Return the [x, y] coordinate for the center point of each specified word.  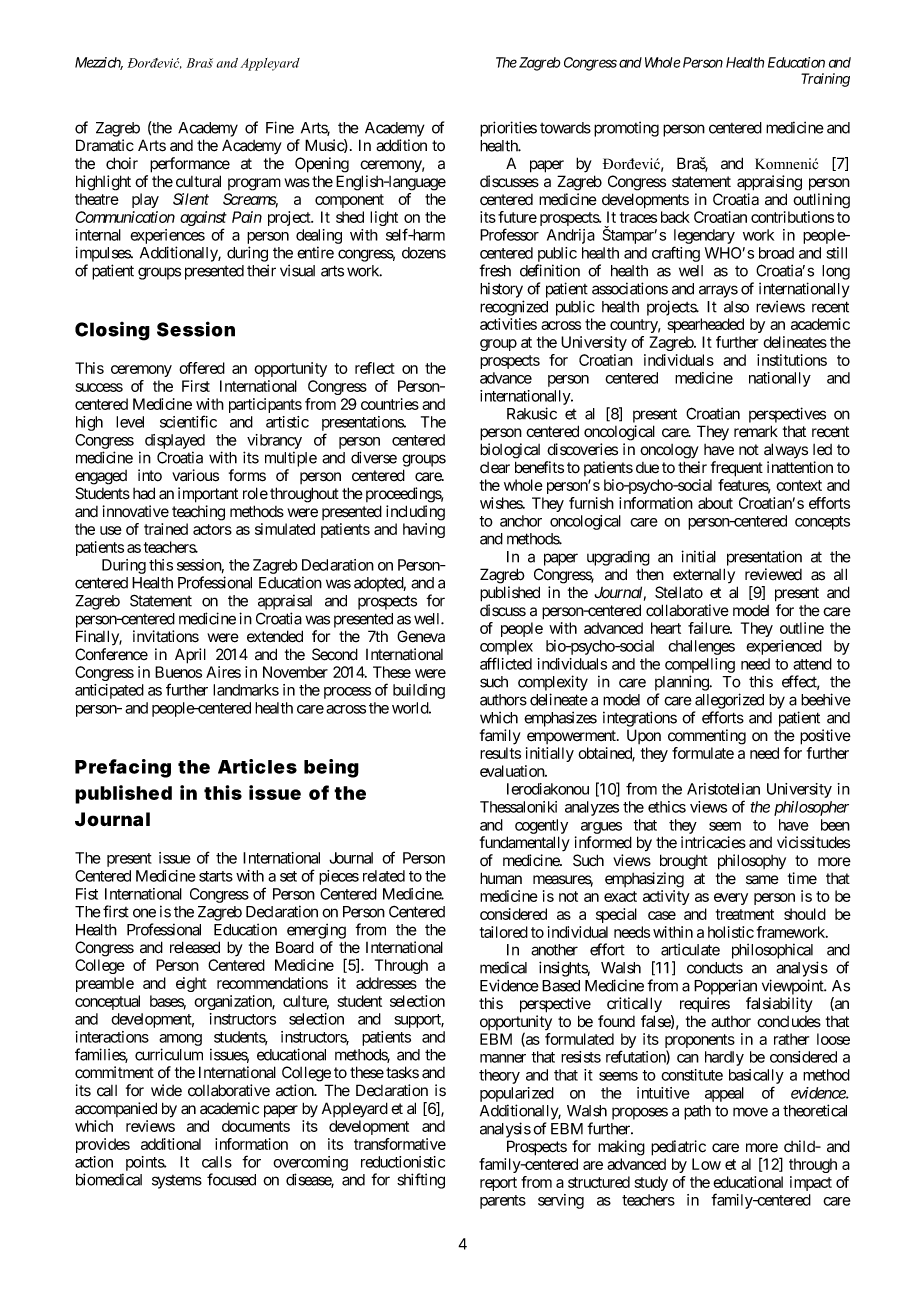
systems [177, 1182]
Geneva [421, 636]
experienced [784, 647]
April [190, 656]
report [498, 1184]
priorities [508, 129]
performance [190, 165]
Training [825, 80]
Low [706, 1164]
